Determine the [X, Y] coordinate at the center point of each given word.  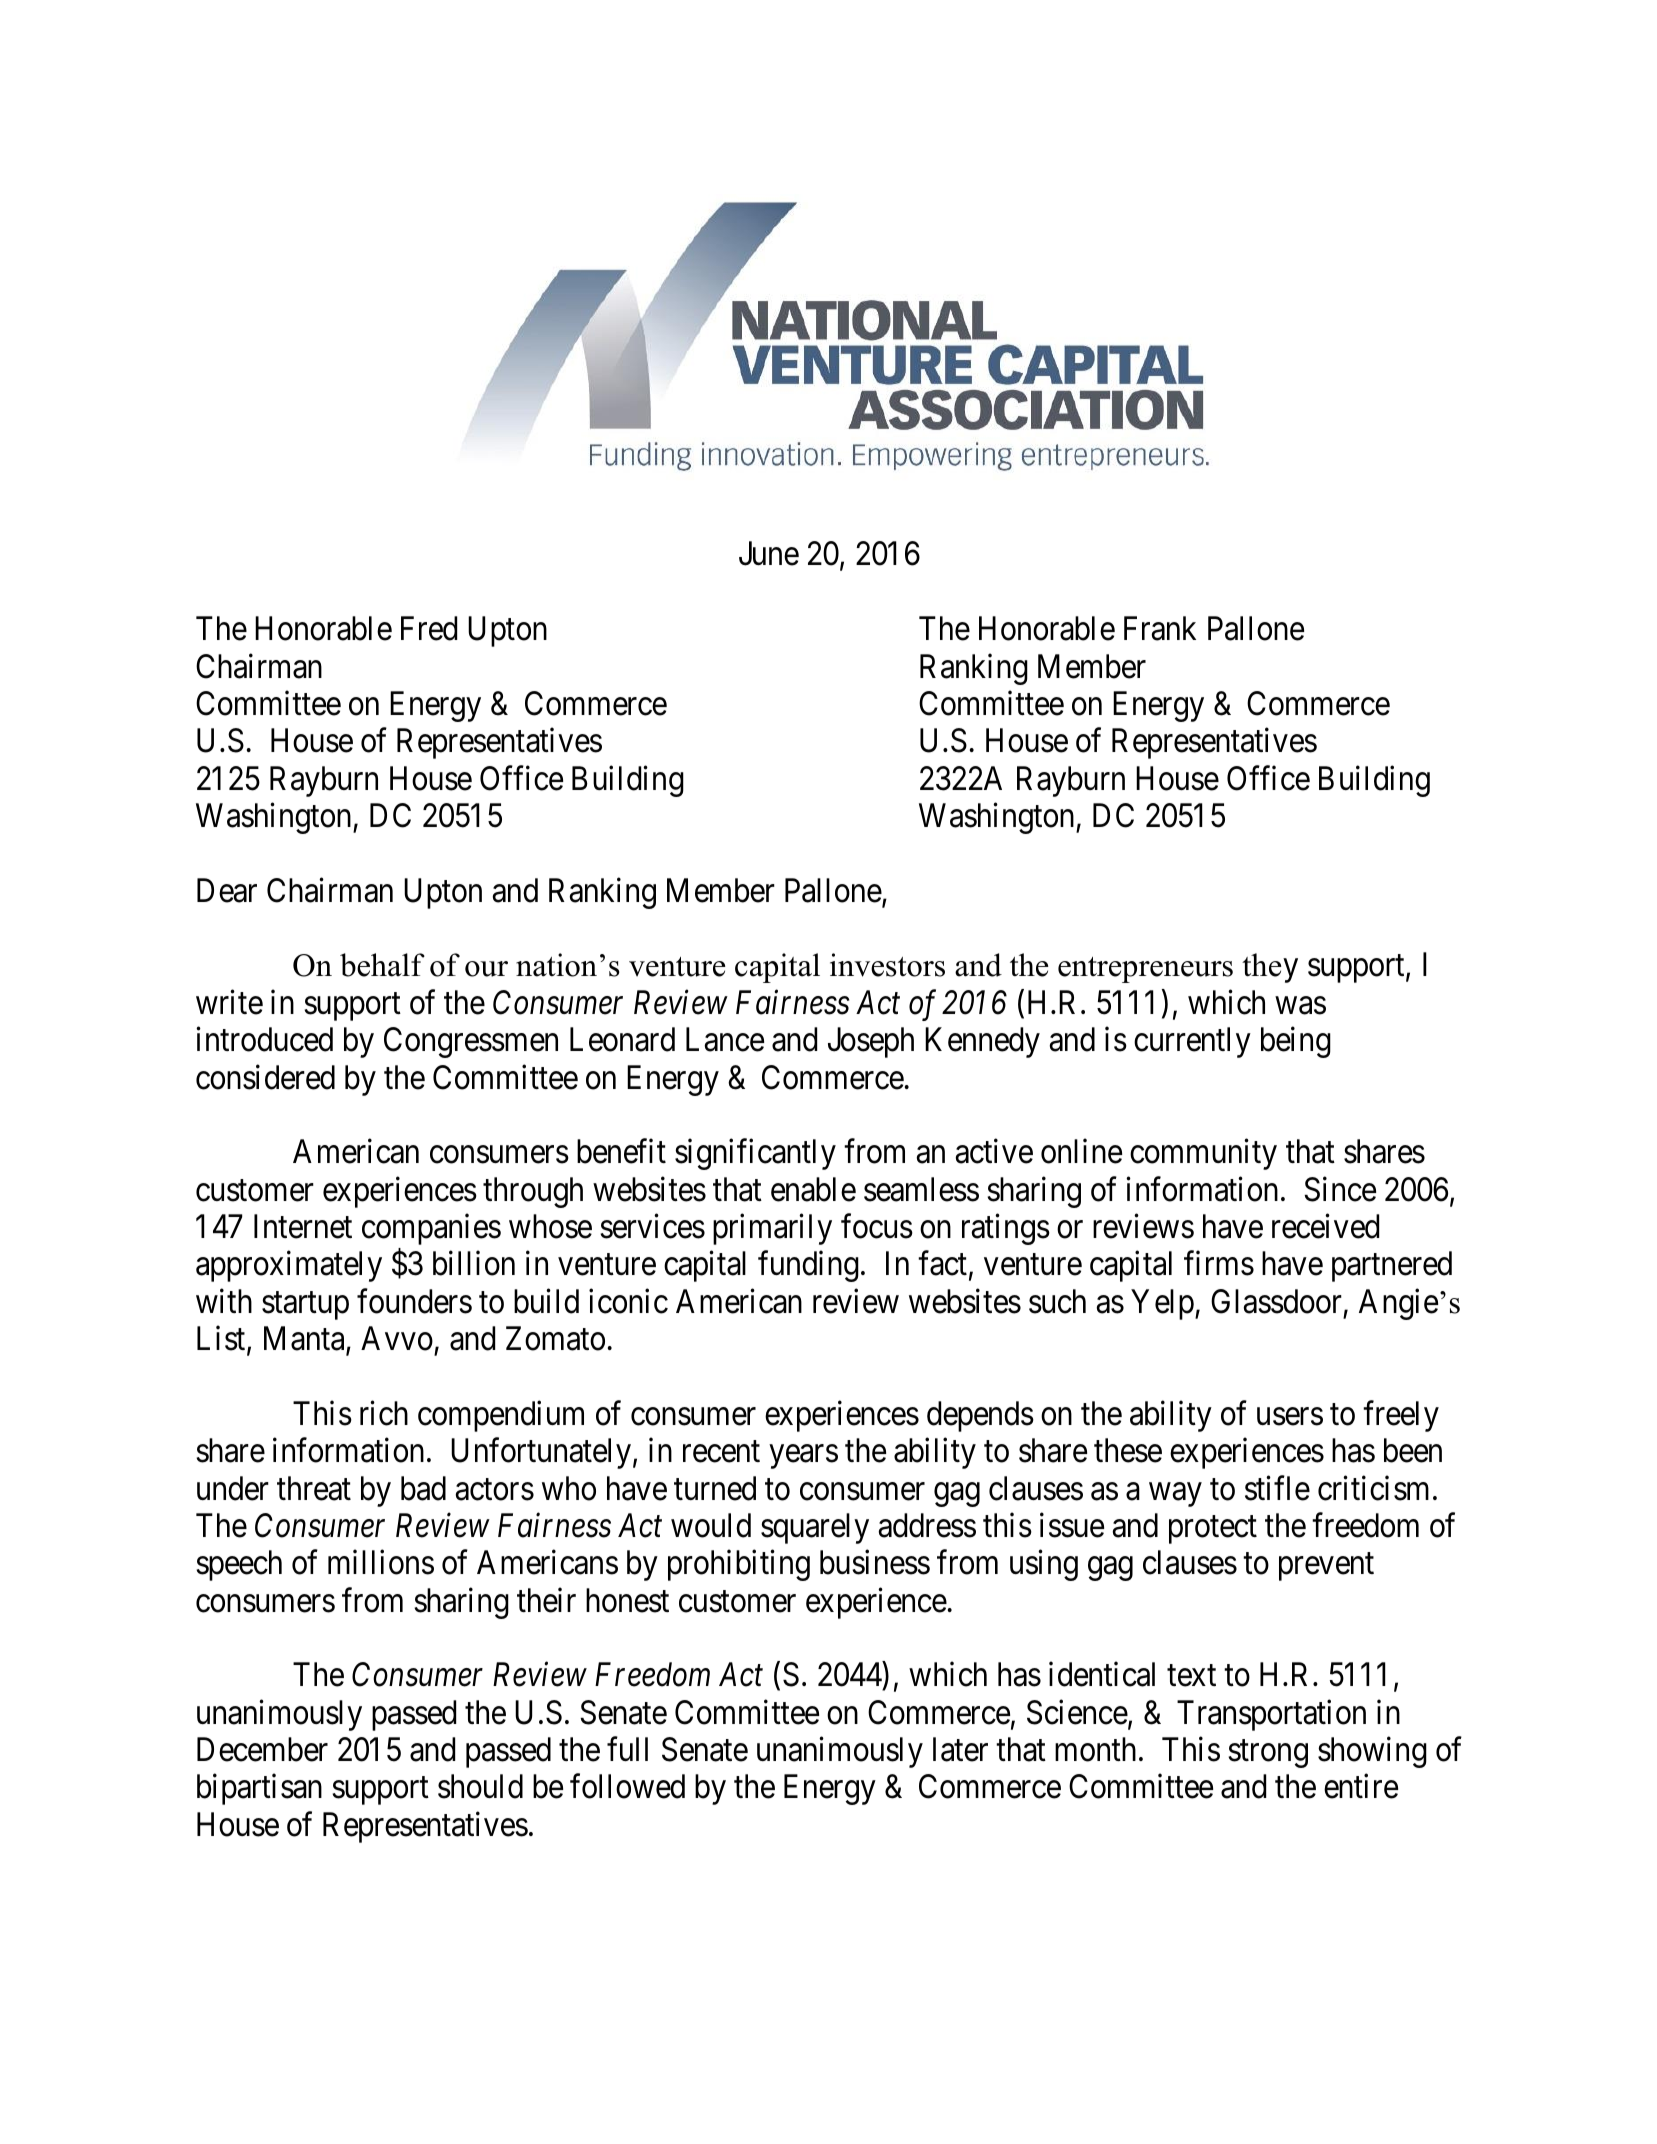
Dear [227, 890]
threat [314, 1488]
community [1203, 1154]
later [960, 1749]
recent [721, 1452]
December [262, 1749]
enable [813, 1189]
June [769, 554]
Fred [429, 628]
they [1270, 968]
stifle [1277, 1488]
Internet [303, 1227]
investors [887, 965]
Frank [1160, 628]
